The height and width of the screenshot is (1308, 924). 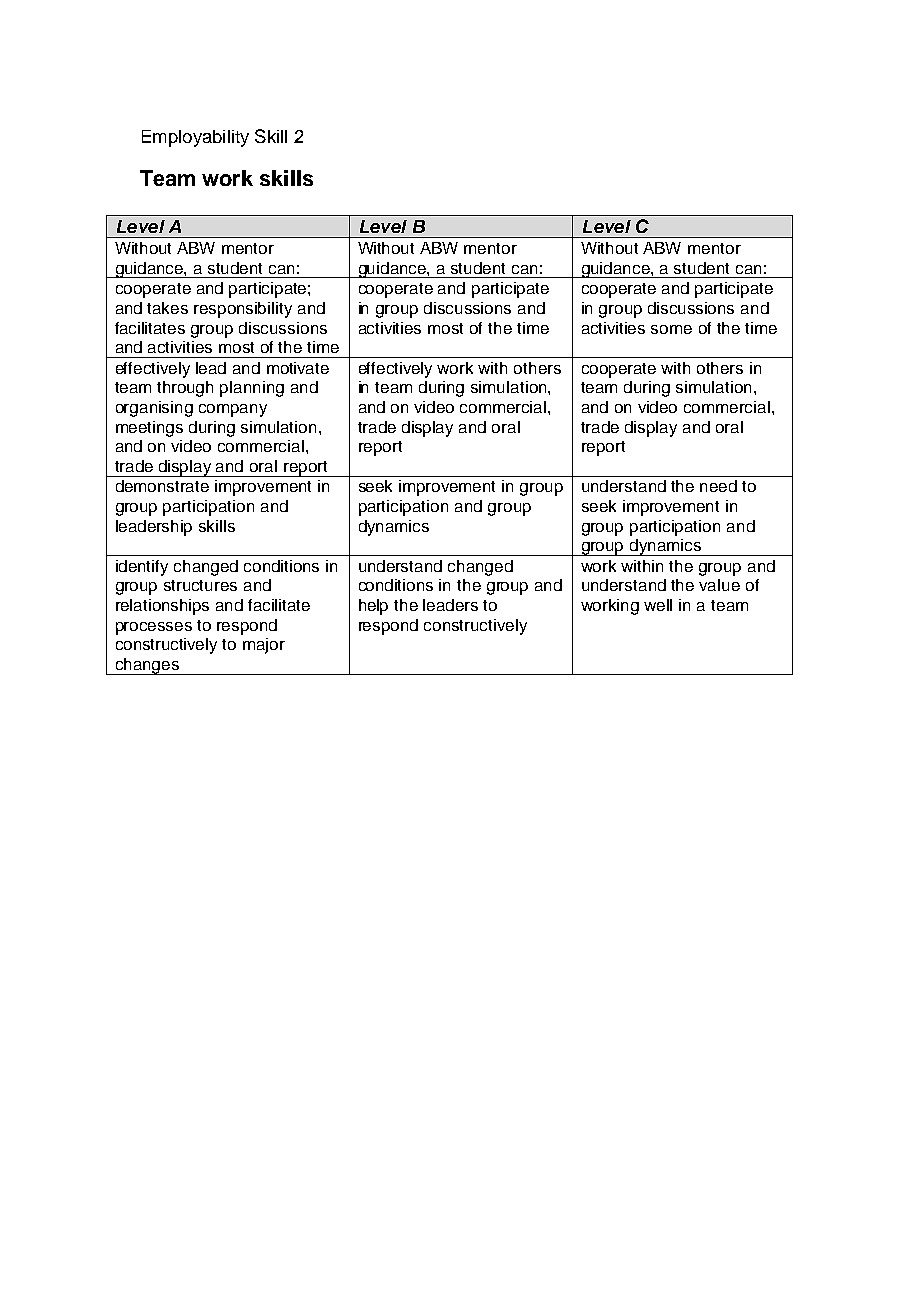 I want to click on some, so click(x=671, y=329).
